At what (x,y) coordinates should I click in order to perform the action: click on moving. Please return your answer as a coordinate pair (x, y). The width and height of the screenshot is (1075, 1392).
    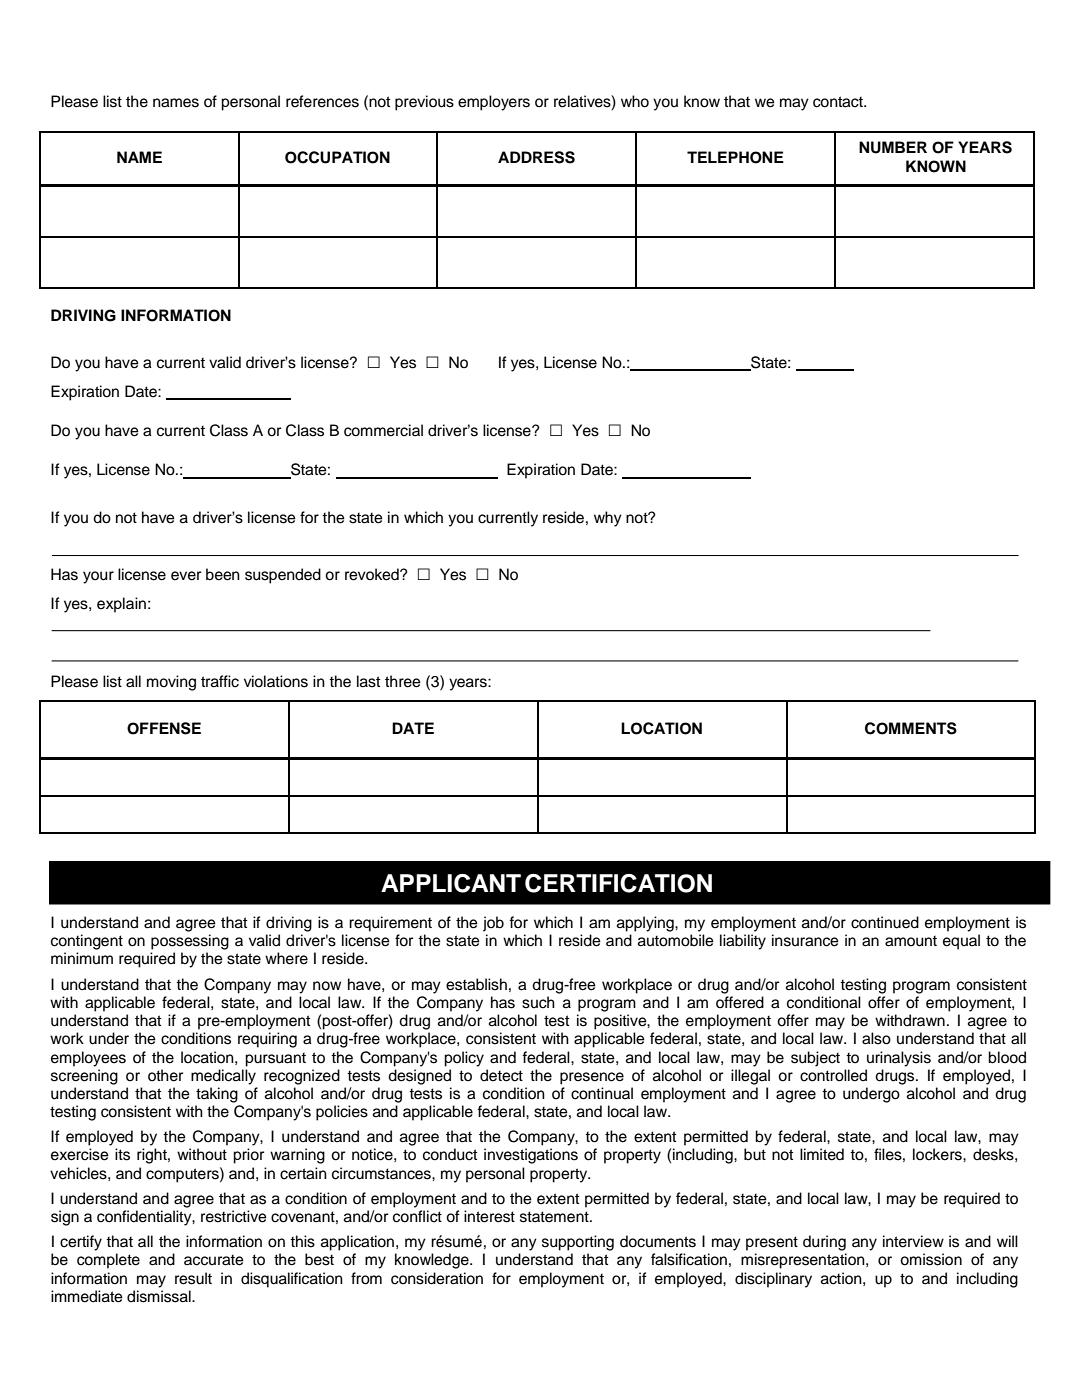
    Looking at the image, I should click on (171, 683).
